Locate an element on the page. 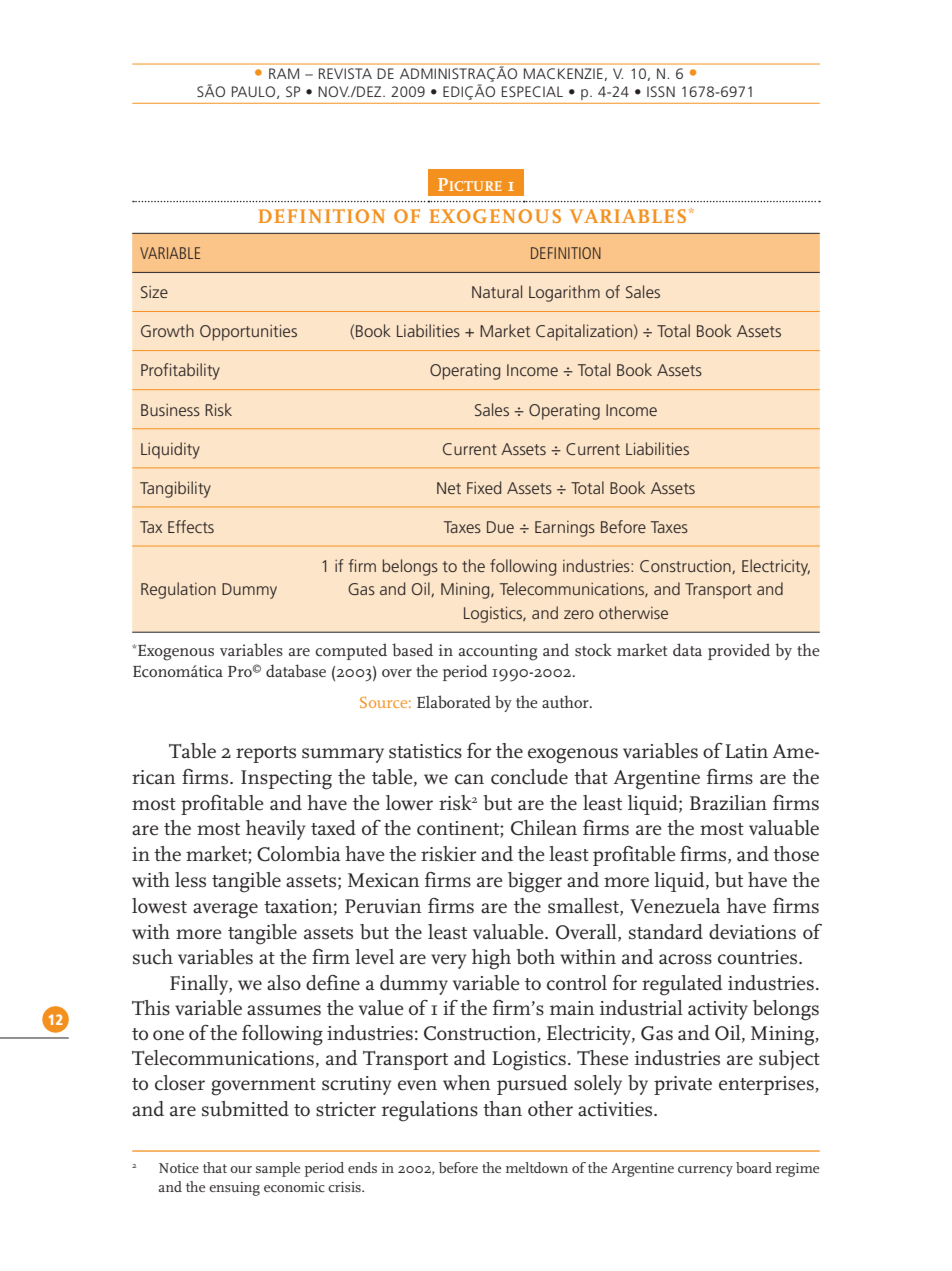 This image has width=952, height=1271. accounting is located at coordinates (498, 652).
